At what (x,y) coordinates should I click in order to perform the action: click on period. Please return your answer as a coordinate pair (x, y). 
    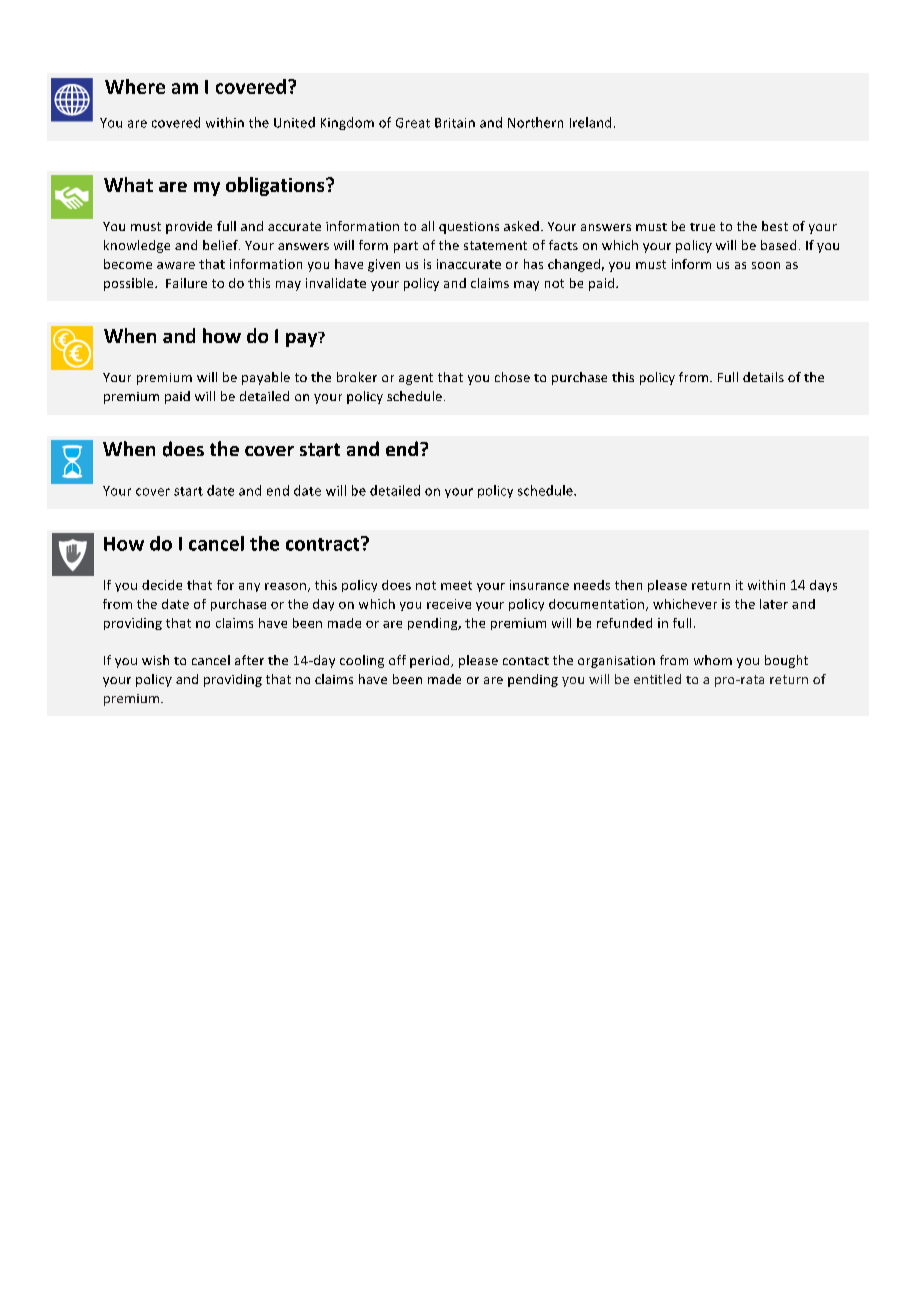
    Looking at the image, I should click on (431, 661).
